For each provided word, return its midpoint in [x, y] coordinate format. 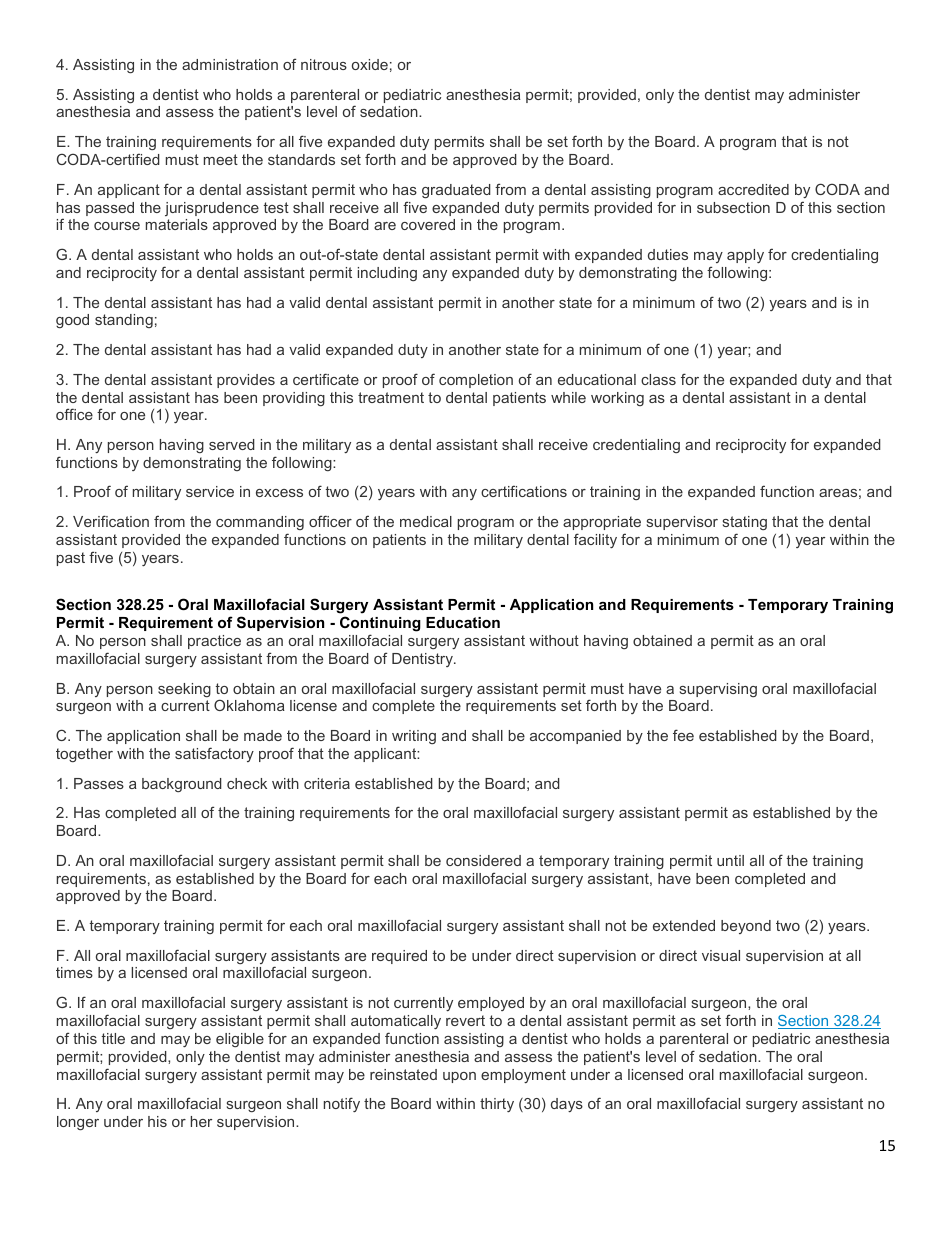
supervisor [682, 523]
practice [214, 642]
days [567, 1105]
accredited [753, 189]
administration [230, 64]
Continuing [380, 624]
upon [459, 1077]
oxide [370, 64]
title [113, 1038]
